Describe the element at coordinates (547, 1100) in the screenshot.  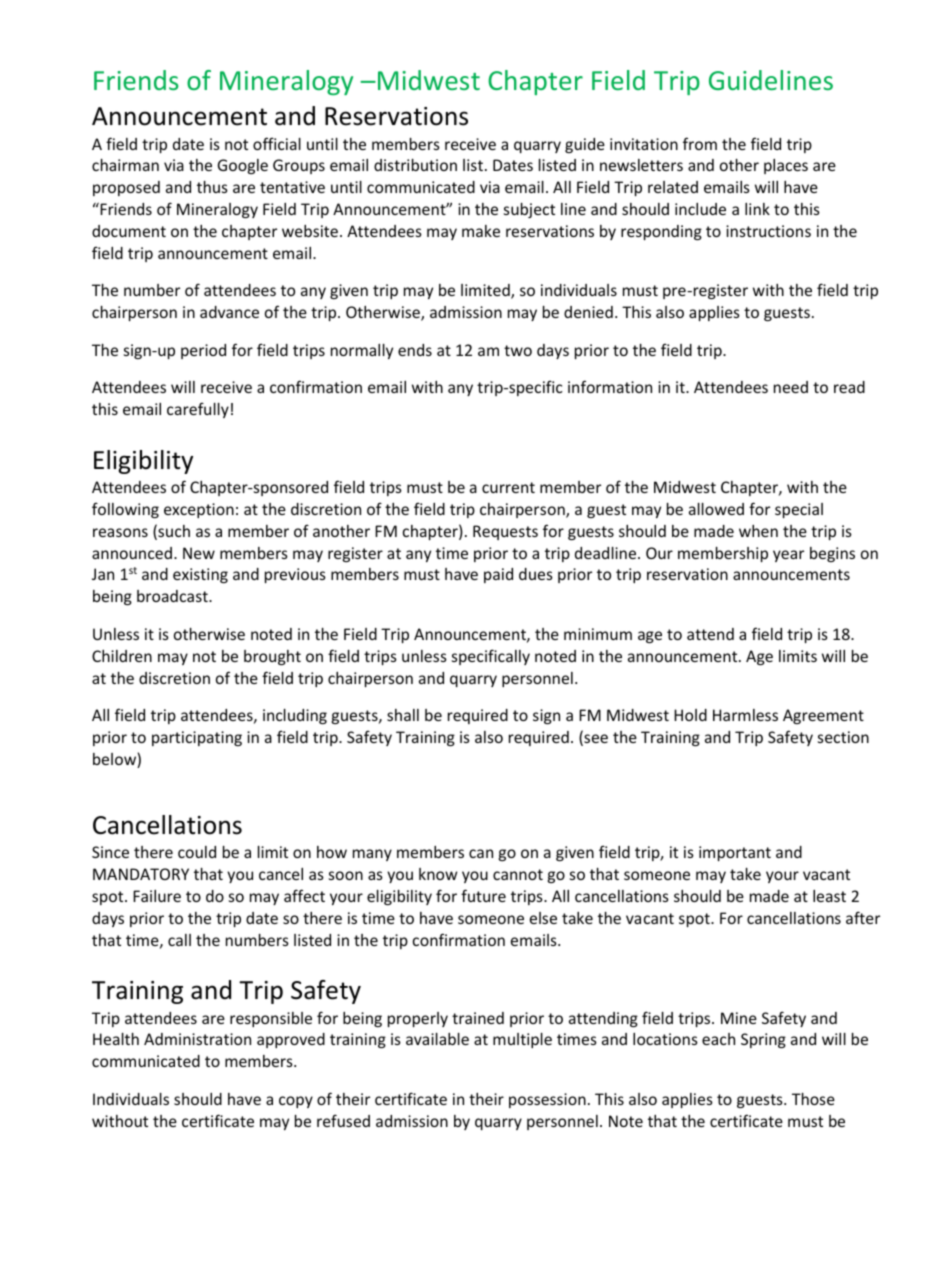
I see `possession` at that location.
